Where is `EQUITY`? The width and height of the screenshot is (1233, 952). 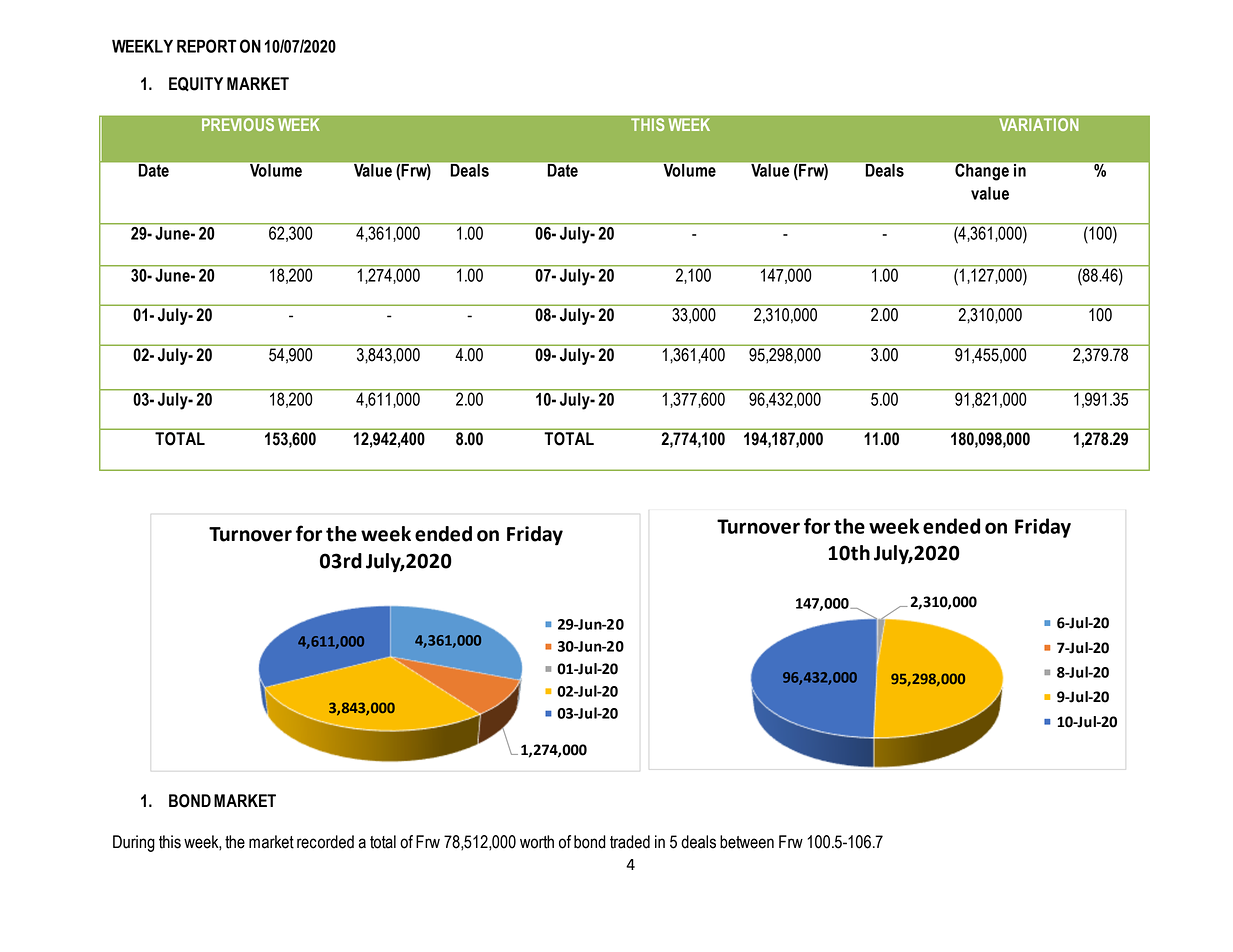 EQUITY is located at coordinates (196, 84).
